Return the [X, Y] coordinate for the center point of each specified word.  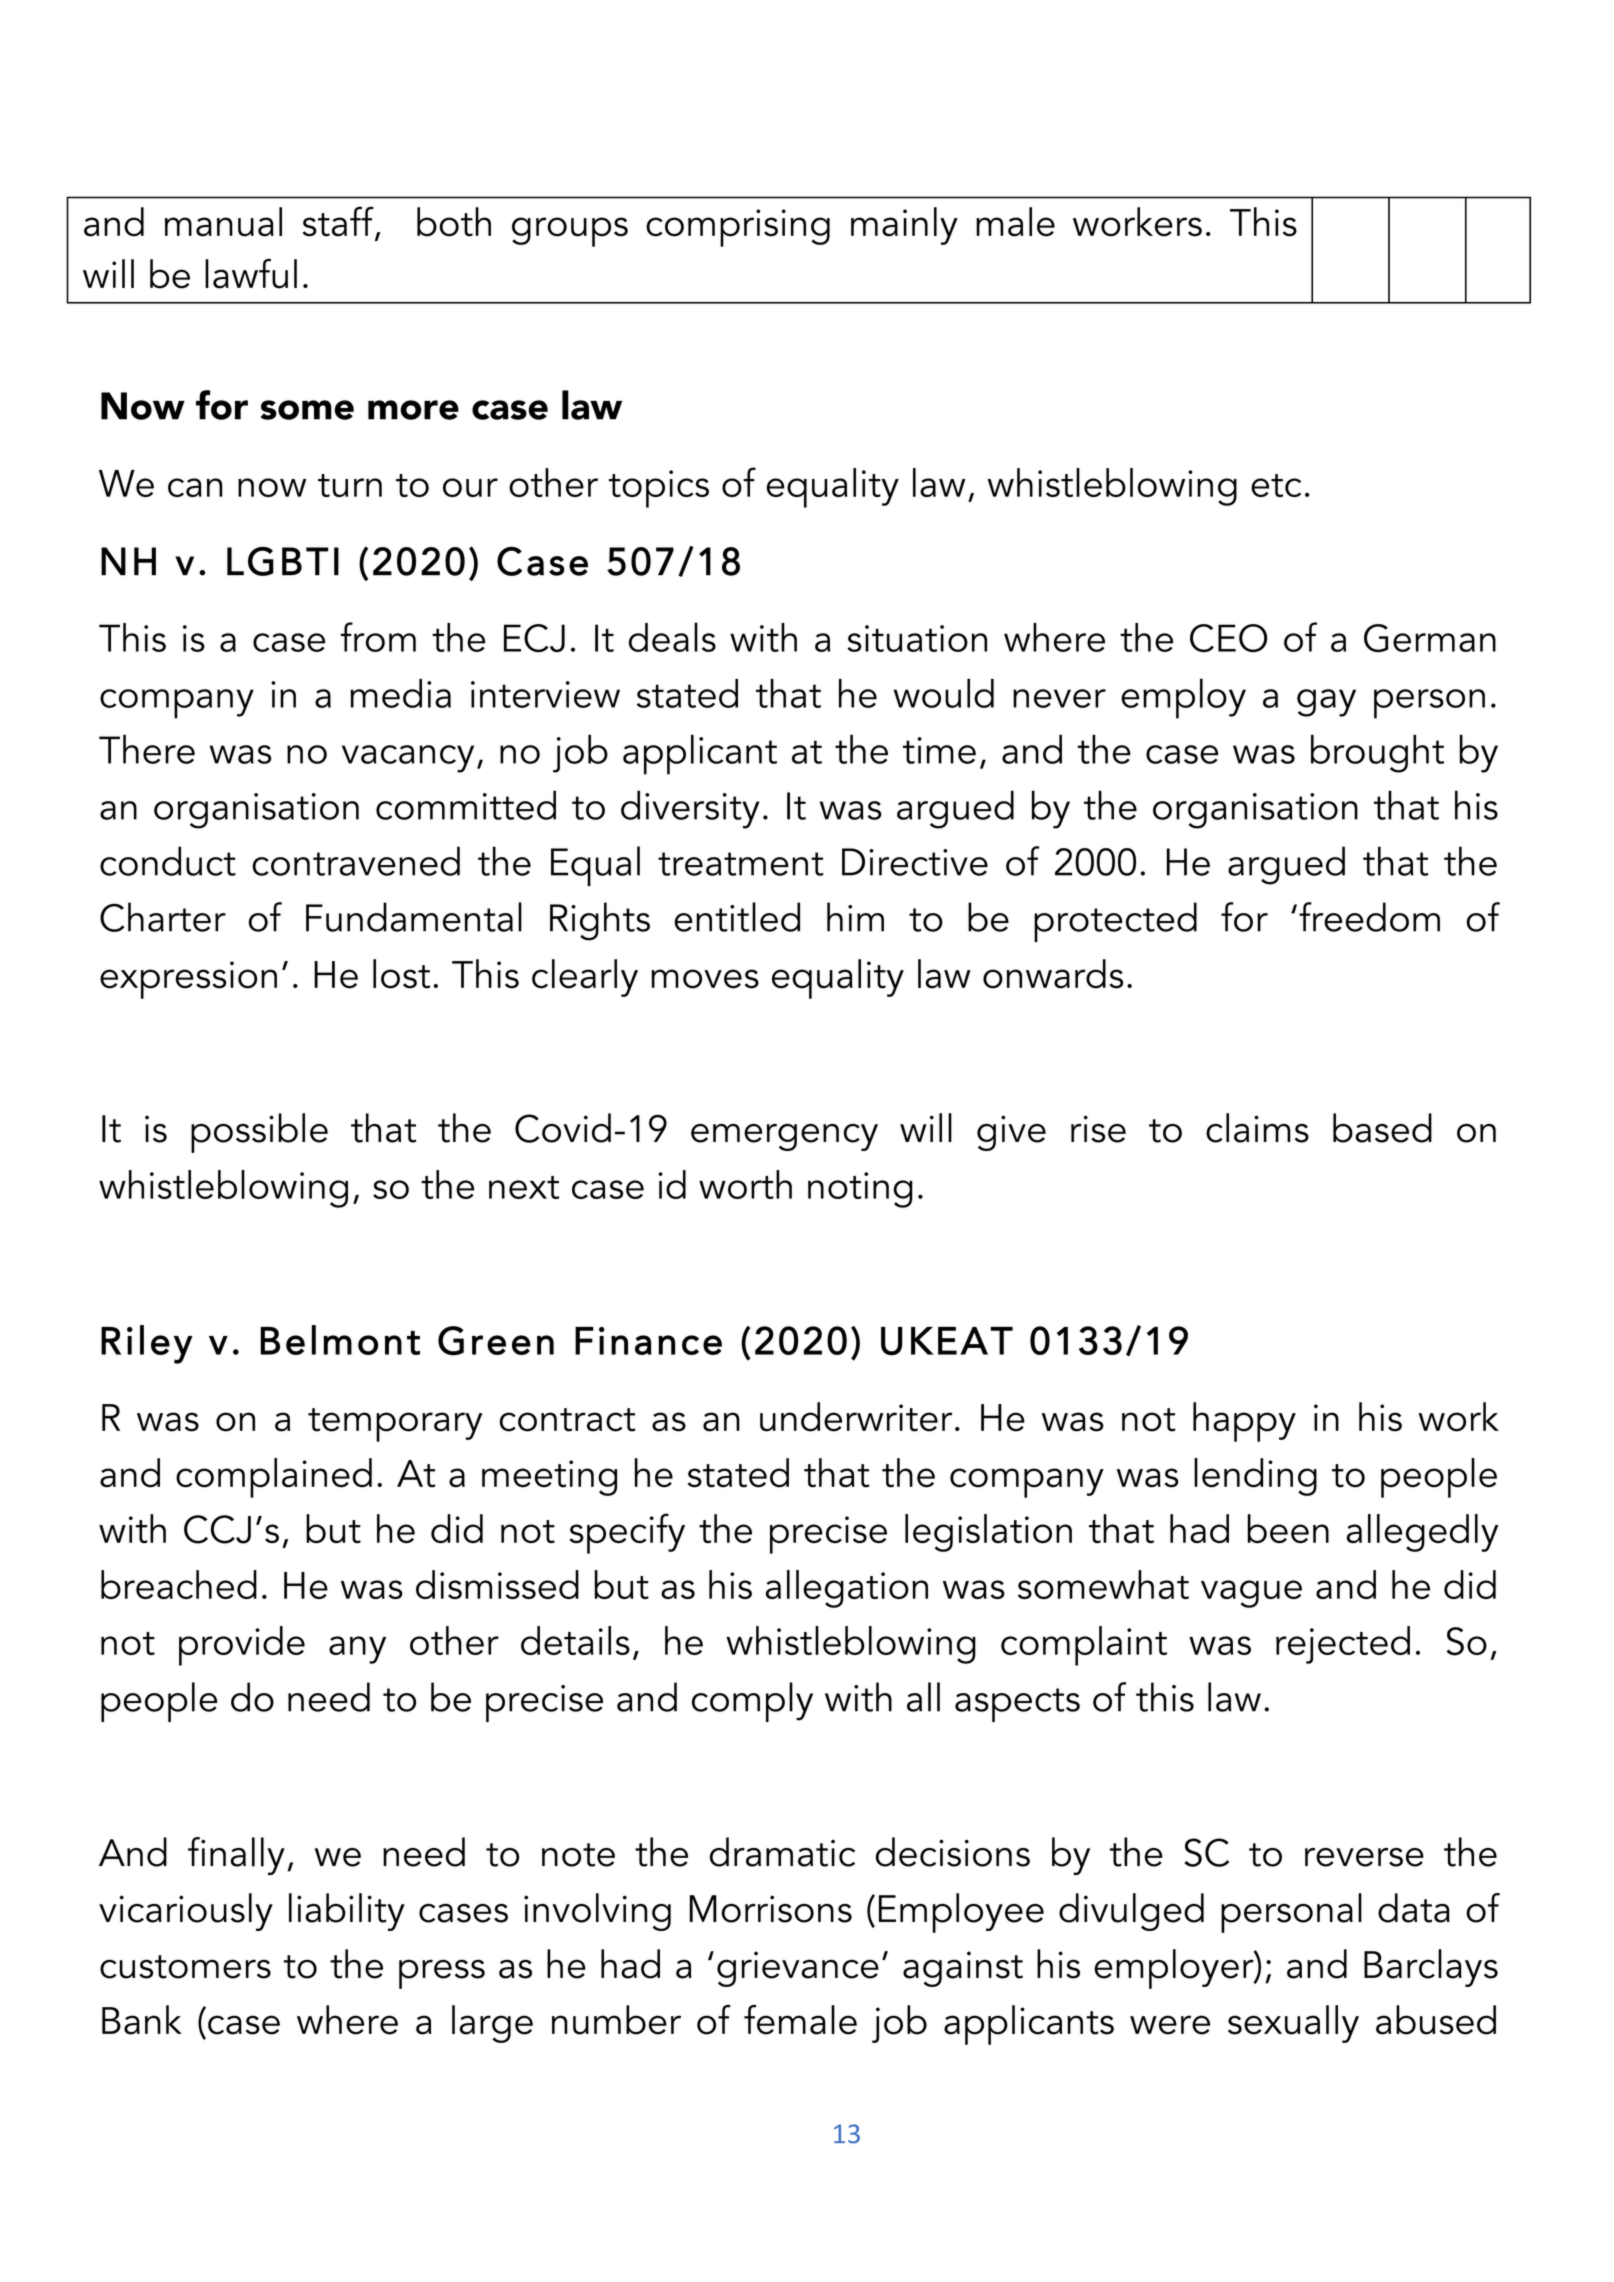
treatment [741, 864]
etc [1276, 485]
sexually [1293, 2024]
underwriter [856, 1417]
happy [1244, 1422]
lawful [251, 274]
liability [347, 1912]
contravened [356, 861]
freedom [1369, 917]
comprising [738, 228]
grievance [798, 1969]
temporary [395, 1425]
